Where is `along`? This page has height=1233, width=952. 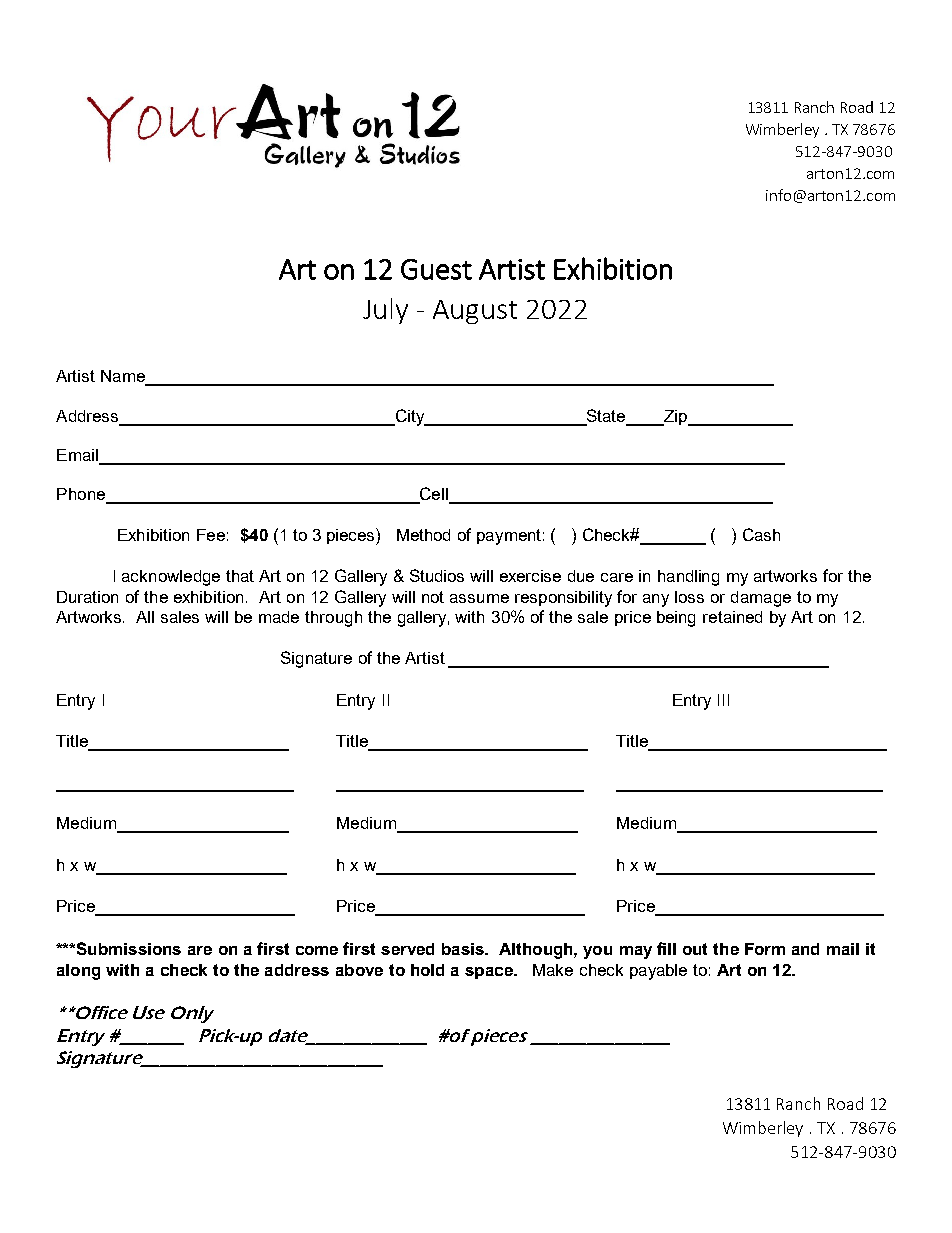 along is located at coordinates (78, 972).
